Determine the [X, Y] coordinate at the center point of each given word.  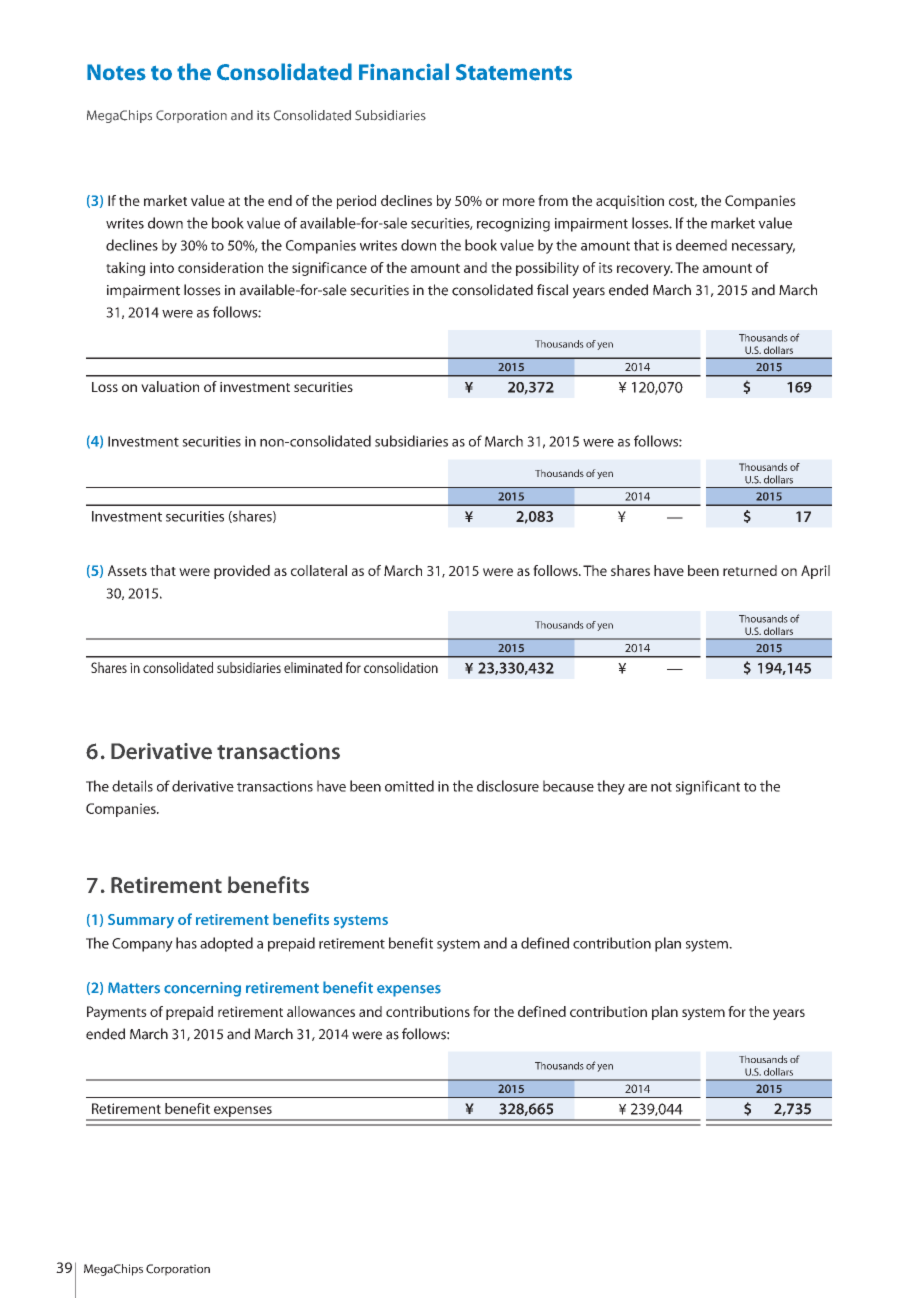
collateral [319, 570]
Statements [514, 72]
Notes [116, 72]
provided [242, 572]
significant [708, 787]
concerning [202, 989]
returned [750, 570]
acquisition [630, 202]
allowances [321, 1011]
